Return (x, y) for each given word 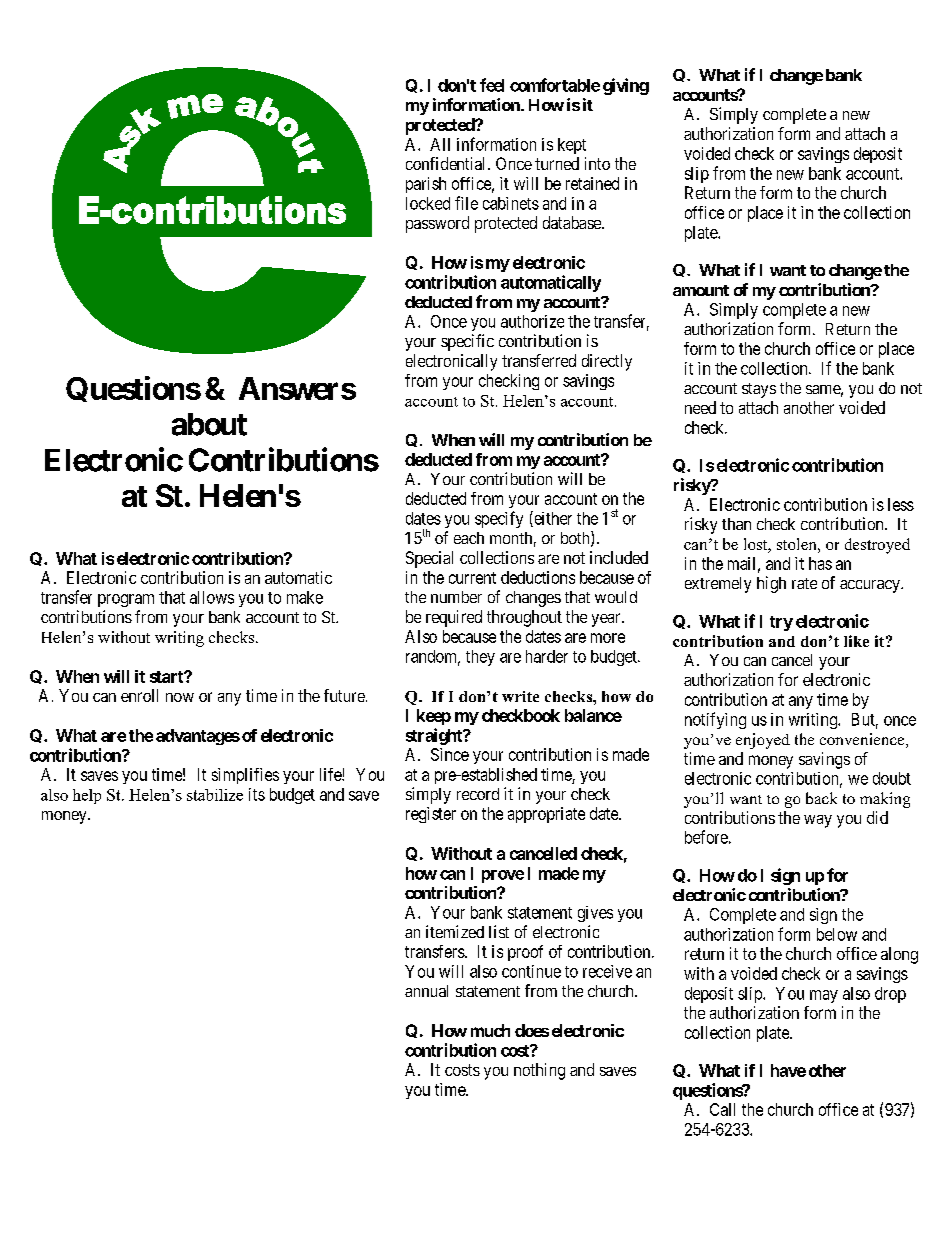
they (480, 658)
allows (212, 597)
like (856, 641)
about (209, 424)
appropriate (546, 815)
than (736, 524)
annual (426, 991)
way (818, 821)
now (180, 697)
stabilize (215, 795)
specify (499, 519)
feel (492, 85)
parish (426, 185)
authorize (532, 321)
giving (626, 86)
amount (701, 290)
